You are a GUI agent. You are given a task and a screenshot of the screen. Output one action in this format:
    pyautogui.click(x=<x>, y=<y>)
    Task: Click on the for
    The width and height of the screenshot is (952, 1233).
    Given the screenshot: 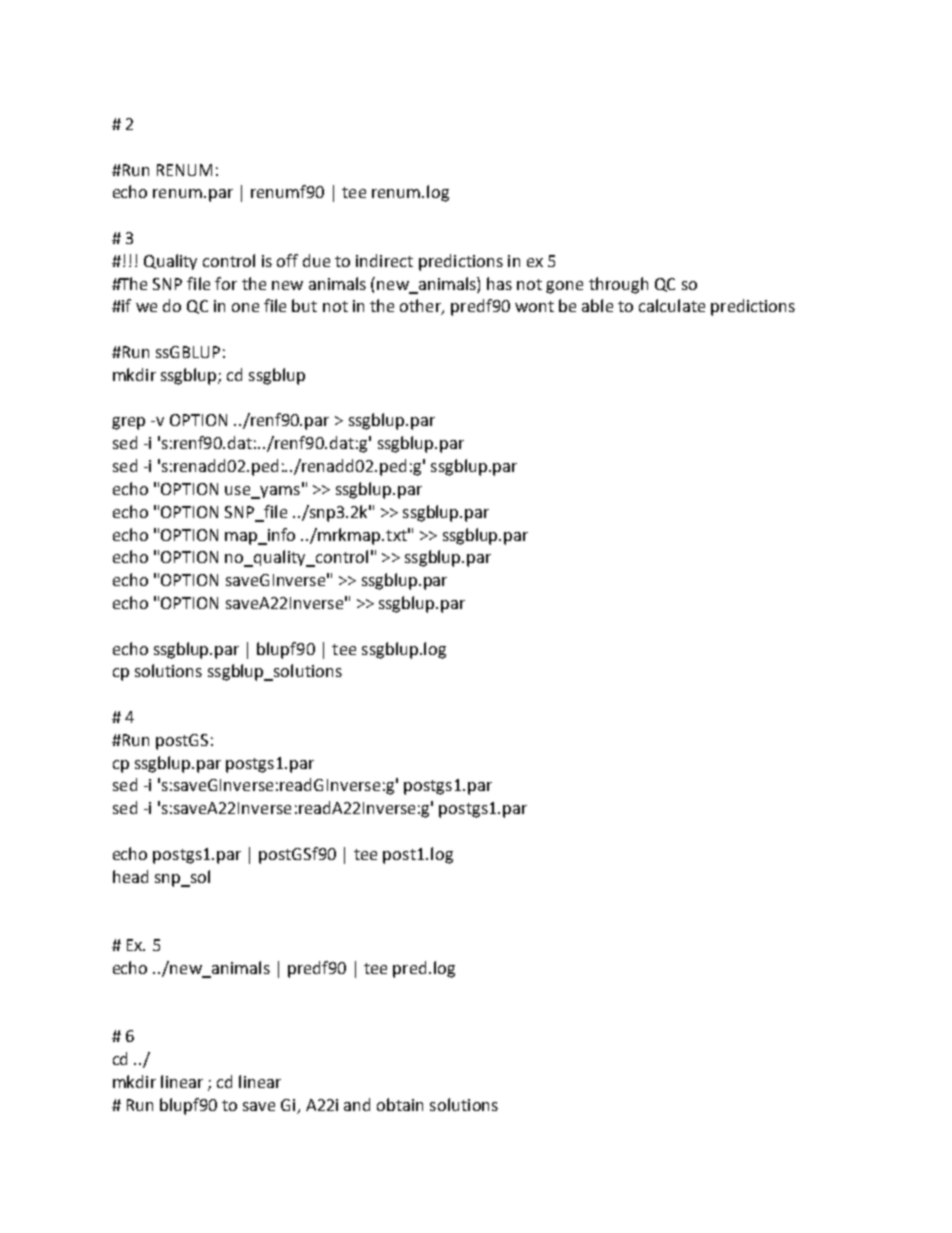 What is the action you would take?
    pyautogui.click(x=226, y=283)
